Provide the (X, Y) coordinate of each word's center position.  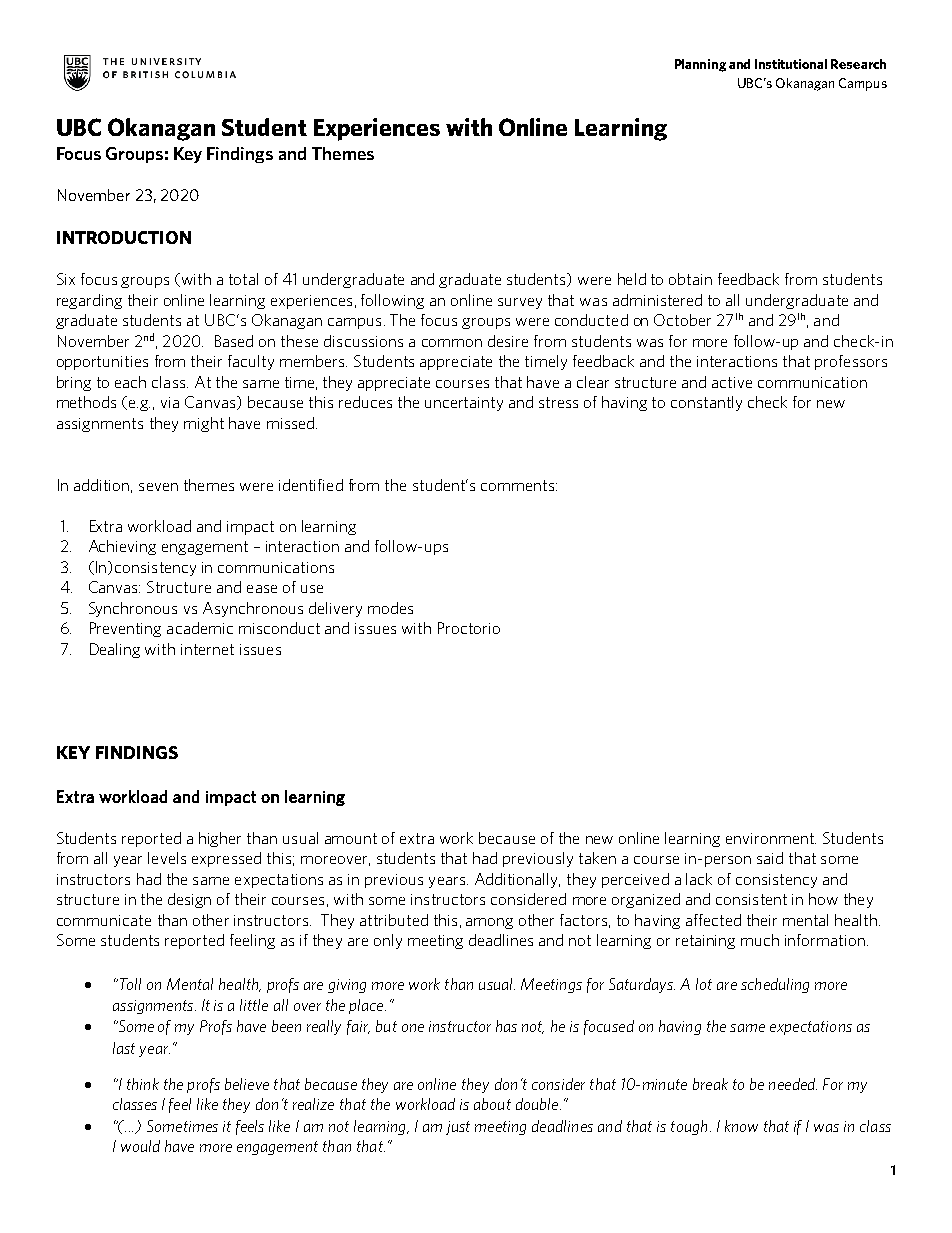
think (143, 1084)
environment (771, 838)
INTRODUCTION (124, 237)
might (204, 424)
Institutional (791, 64)
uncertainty (464, 404)
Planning (700, 65)
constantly (706, 403)
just (458, 1128)
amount (351, 838)
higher (220, 839)
